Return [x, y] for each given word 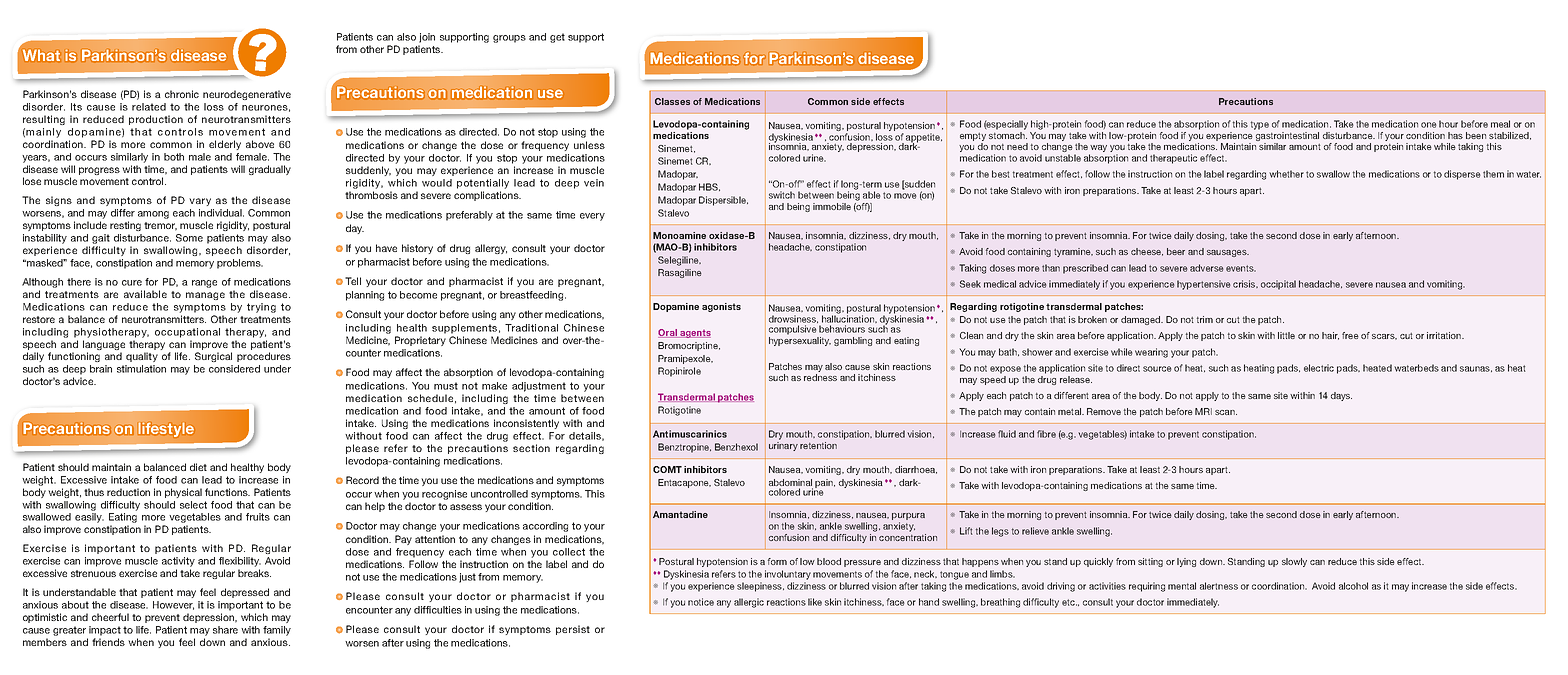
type [1260, 125]
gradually [270, 170]
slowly [1294, 562]
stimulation [141, 369]
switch [782, 195]
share [225, 630]
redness [820, 377]
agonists [721, 307]
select [193, 505]
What [41, 55]
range [204, 284]
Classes [672, 101]
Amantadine [680, 514]
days [1341, 396]
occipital [1278, 285]
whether [1286, 174]
